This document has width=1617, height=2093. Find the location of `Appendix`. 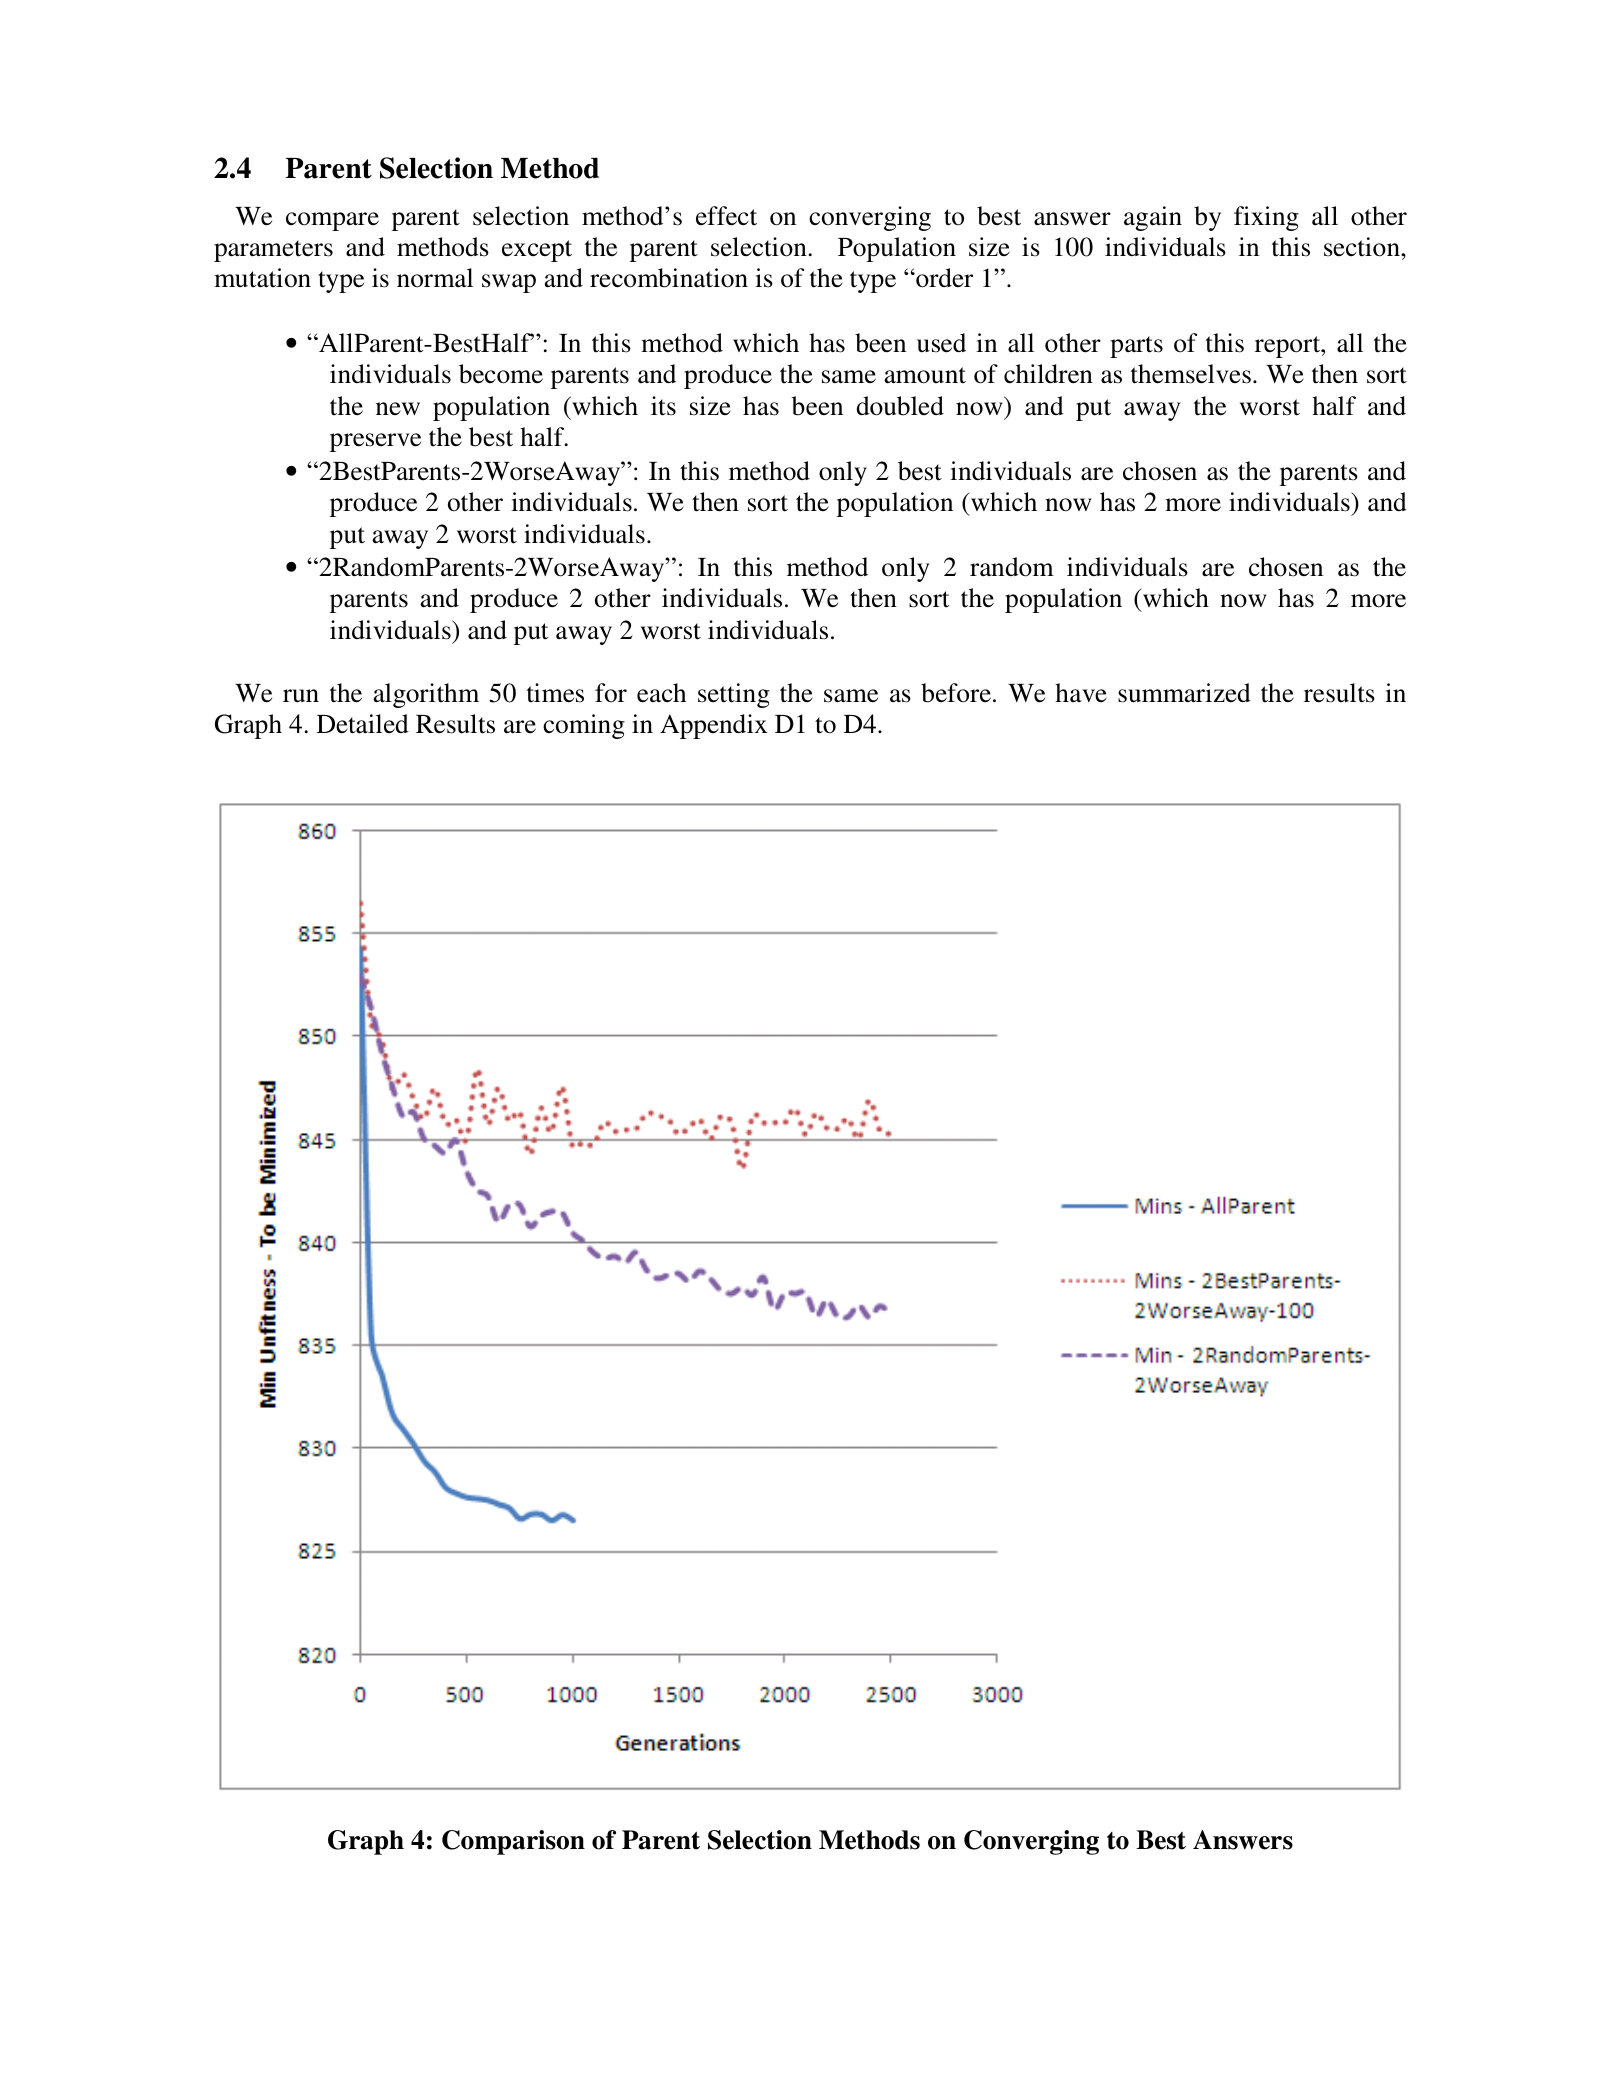

Appendix is located at coordinates (714, 726).
